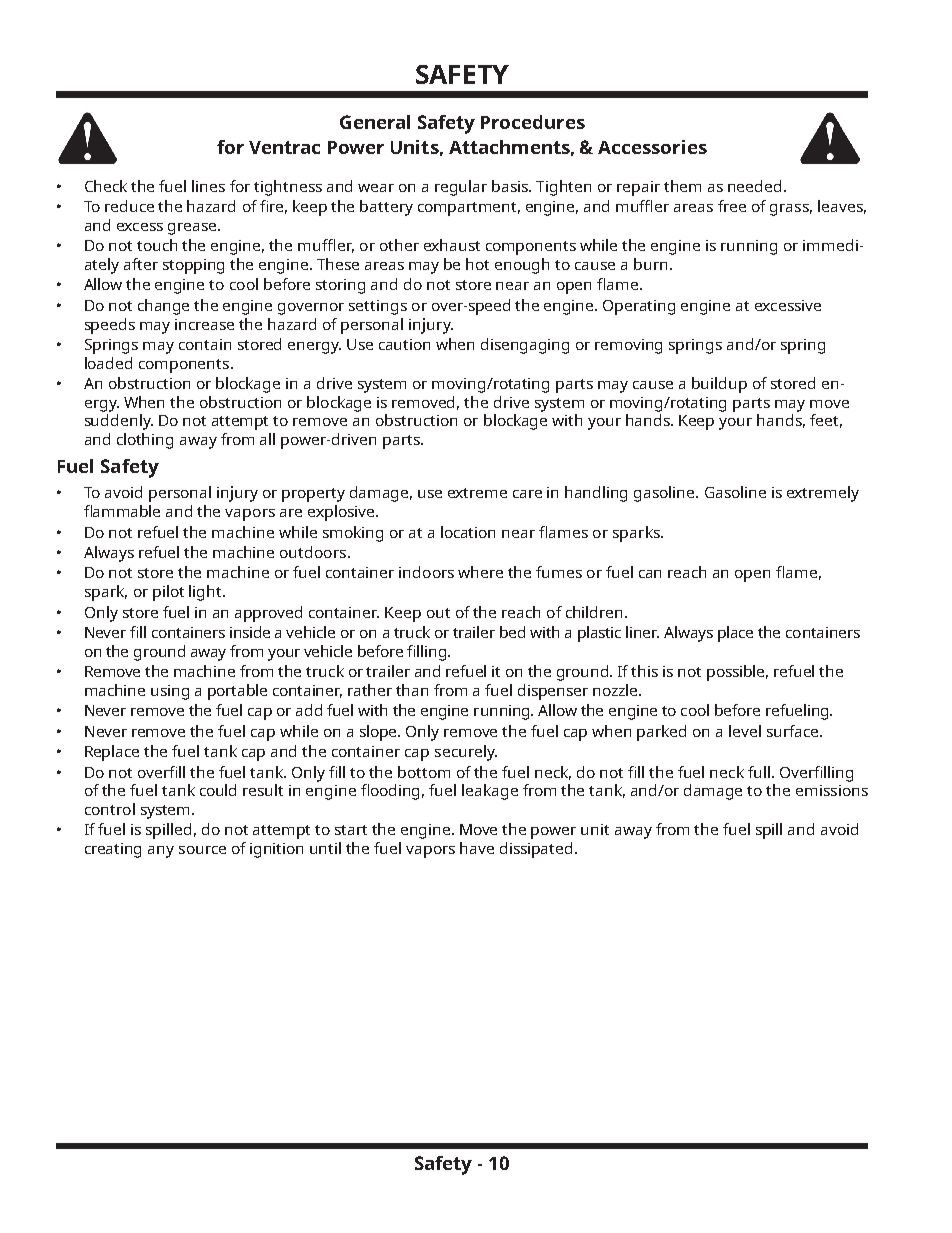 This screenshot has height=1233, width=952. Describe the element at coordinates (527, 494) in the screenshot. I see `care` at that location.
